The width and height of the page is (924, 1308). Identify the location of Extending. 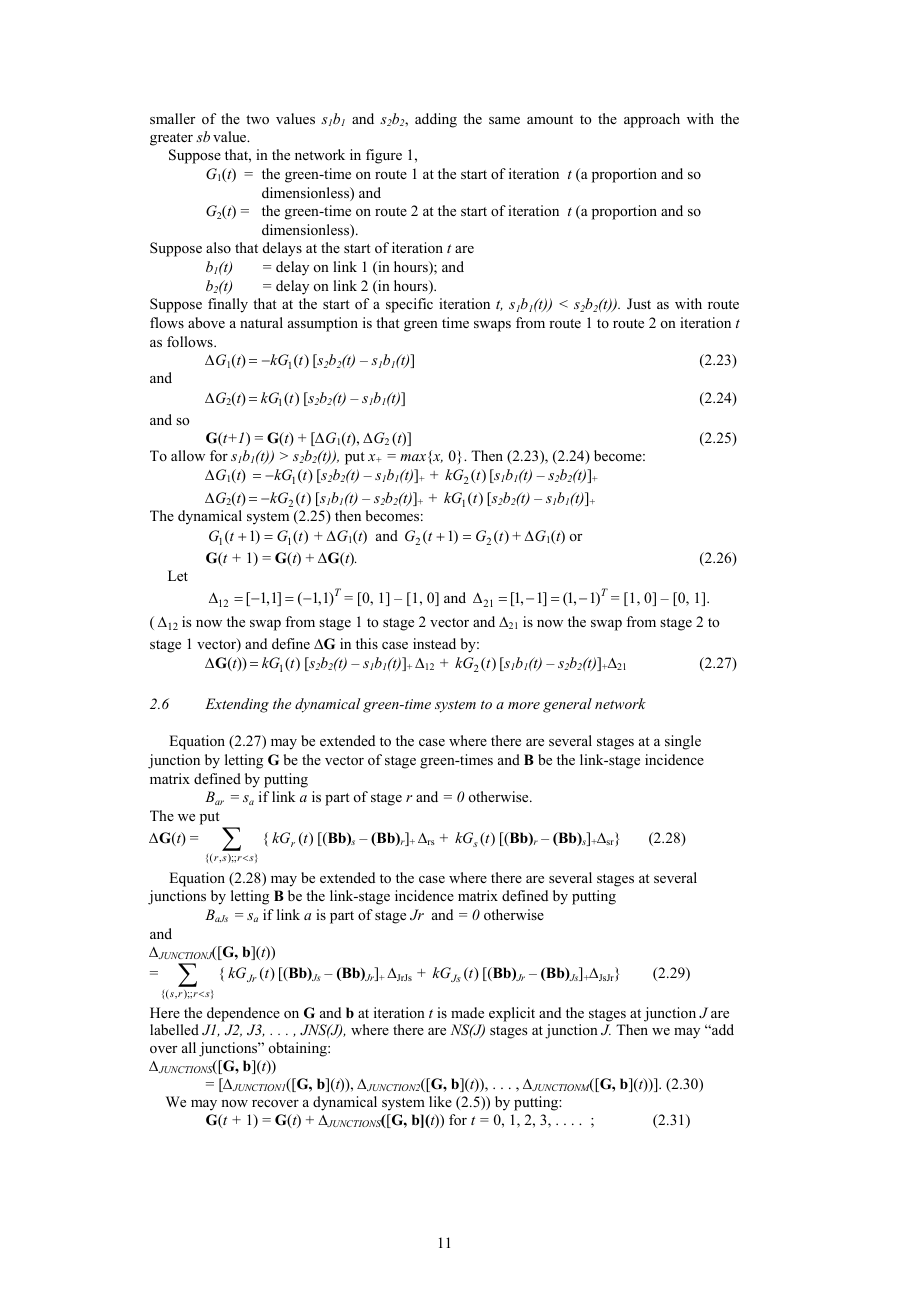
(237, 705).
